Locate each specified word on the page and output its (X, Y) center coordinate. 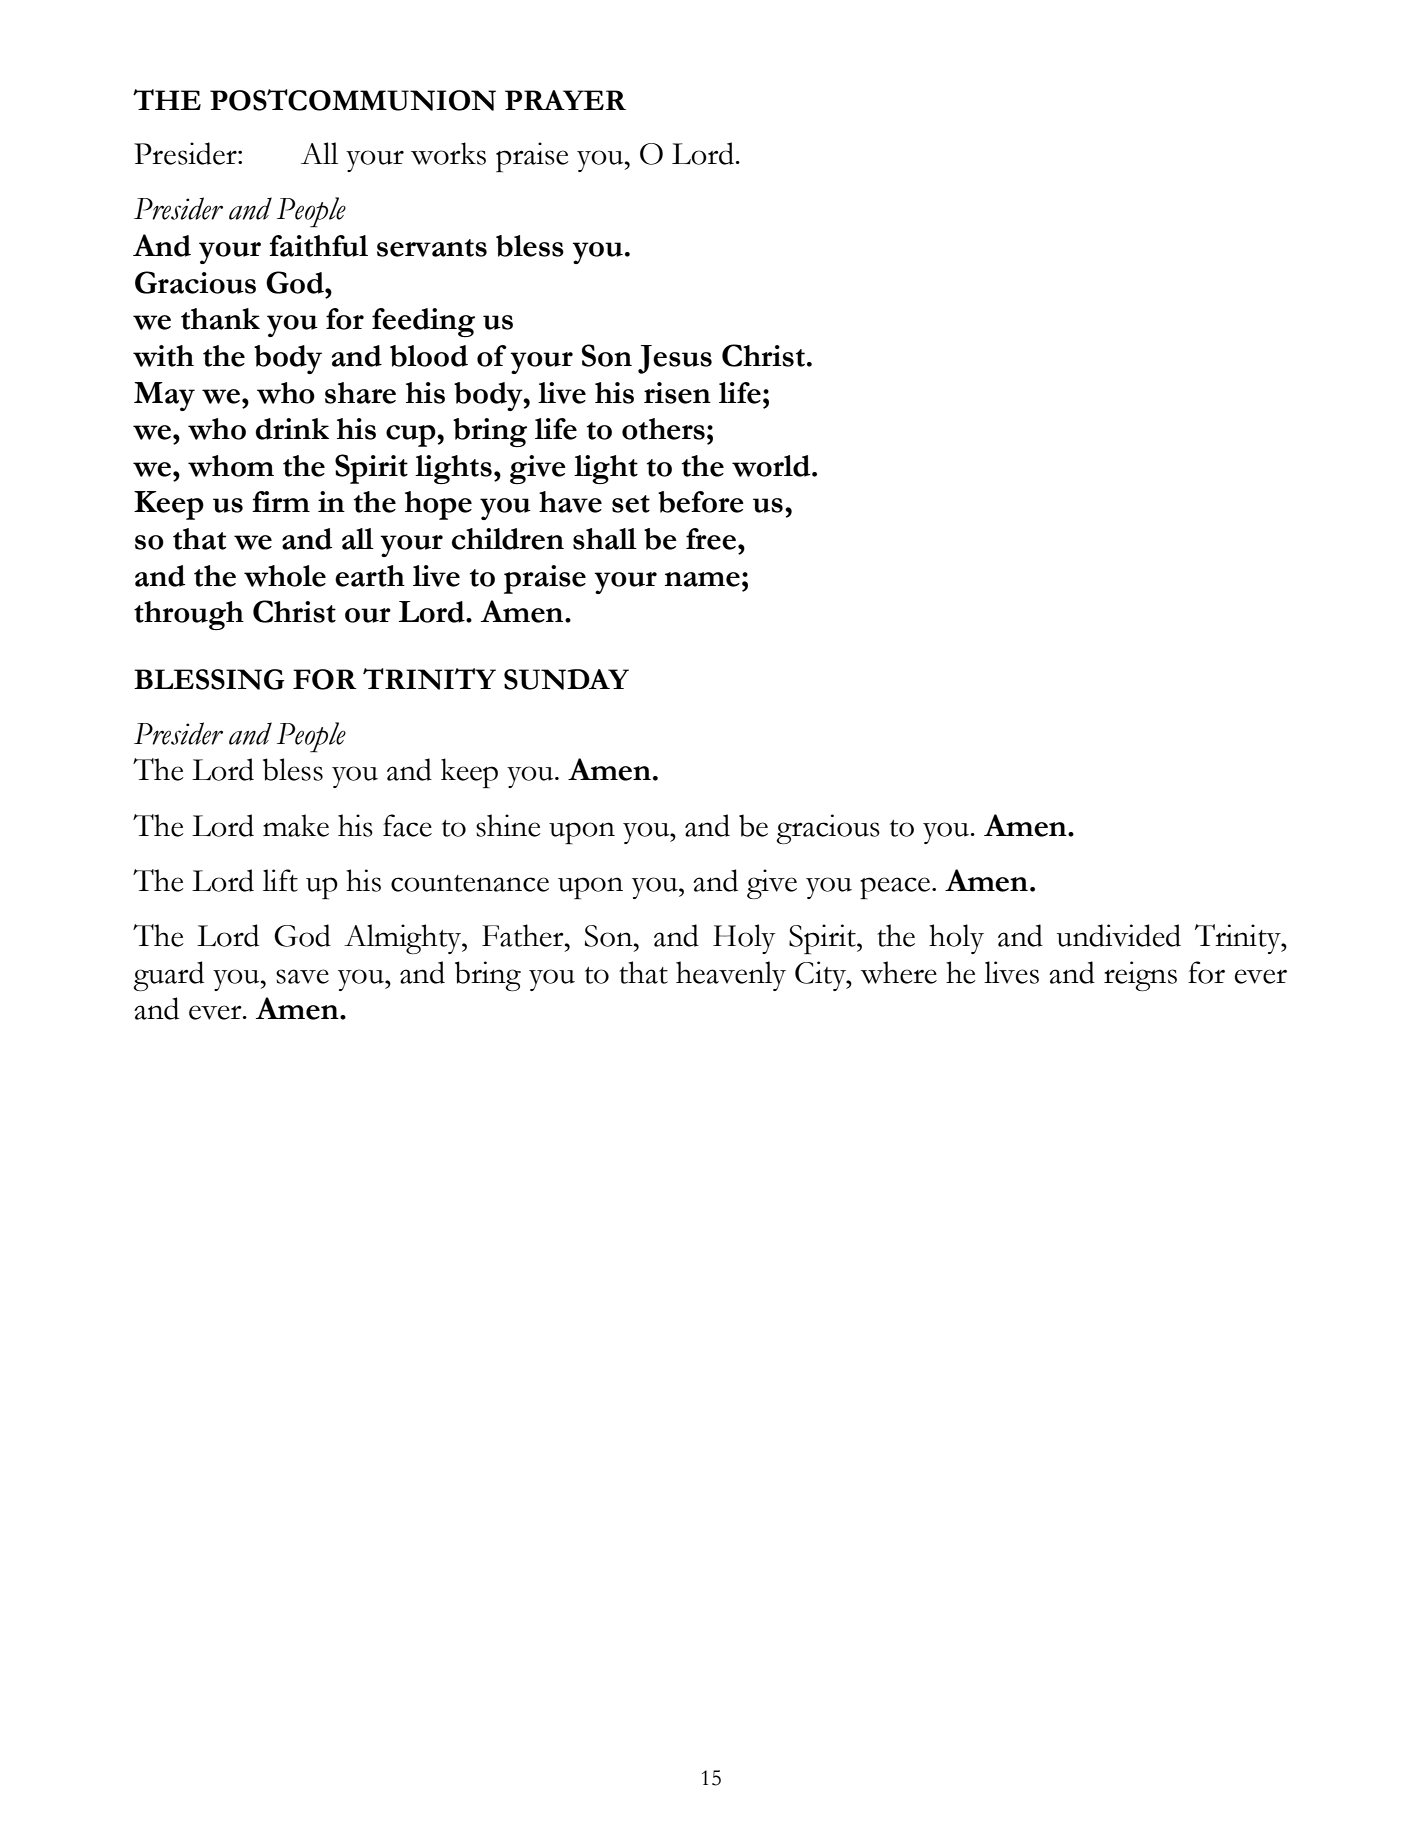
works (448, 153)
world (772, 466)
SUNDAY (566, 679)
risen (677, 393)
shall (605, 539)
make (296, 825)
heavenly (731, 976)
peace (895, 888)
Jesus (675, 359)
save (302, 976)
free (711, 539)
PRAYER (565, 100)
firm (281, 501)
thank (220, 319)
